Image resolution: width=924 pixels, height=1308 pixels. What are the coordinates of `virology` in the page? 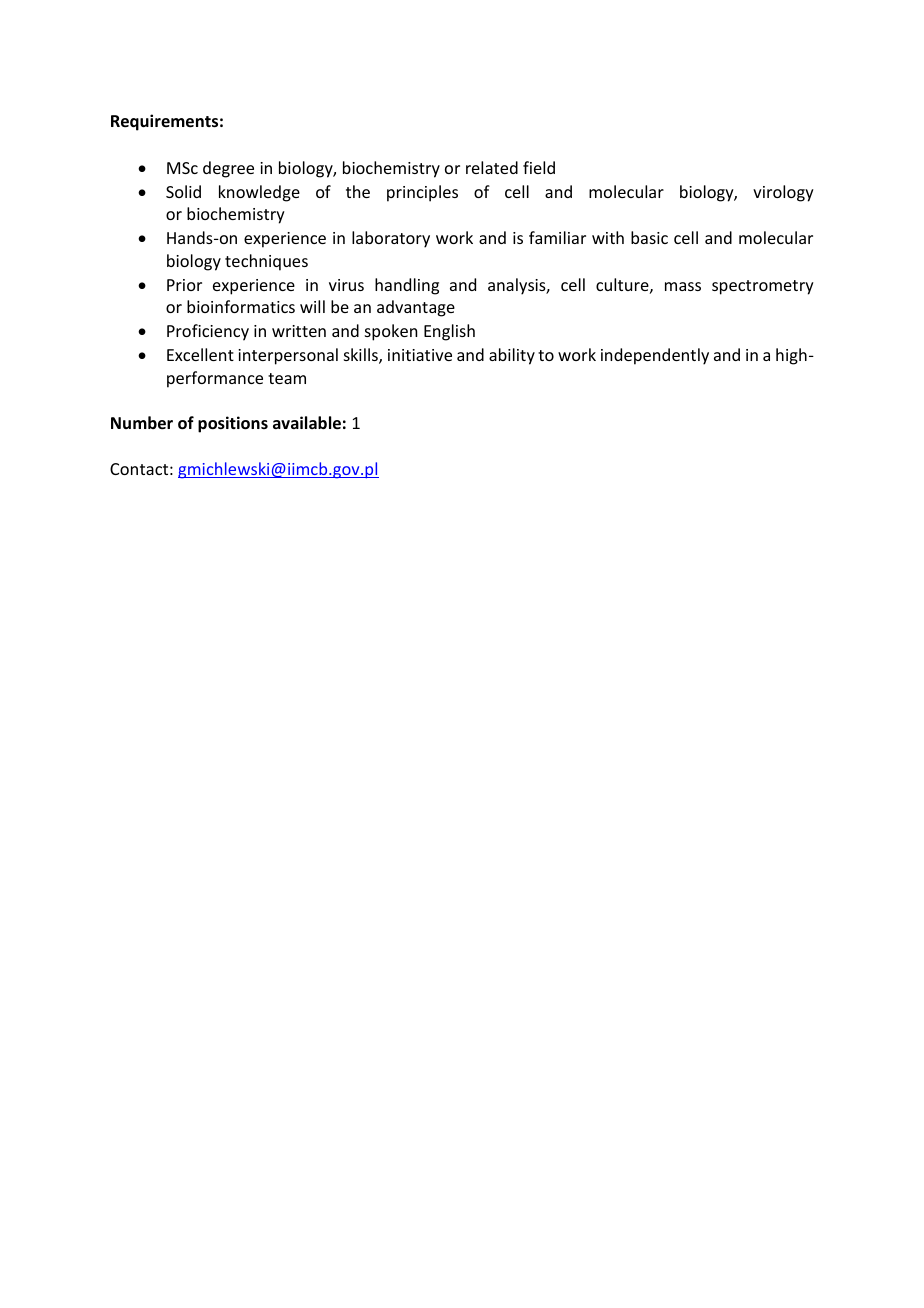 It's located at (783, 193).
